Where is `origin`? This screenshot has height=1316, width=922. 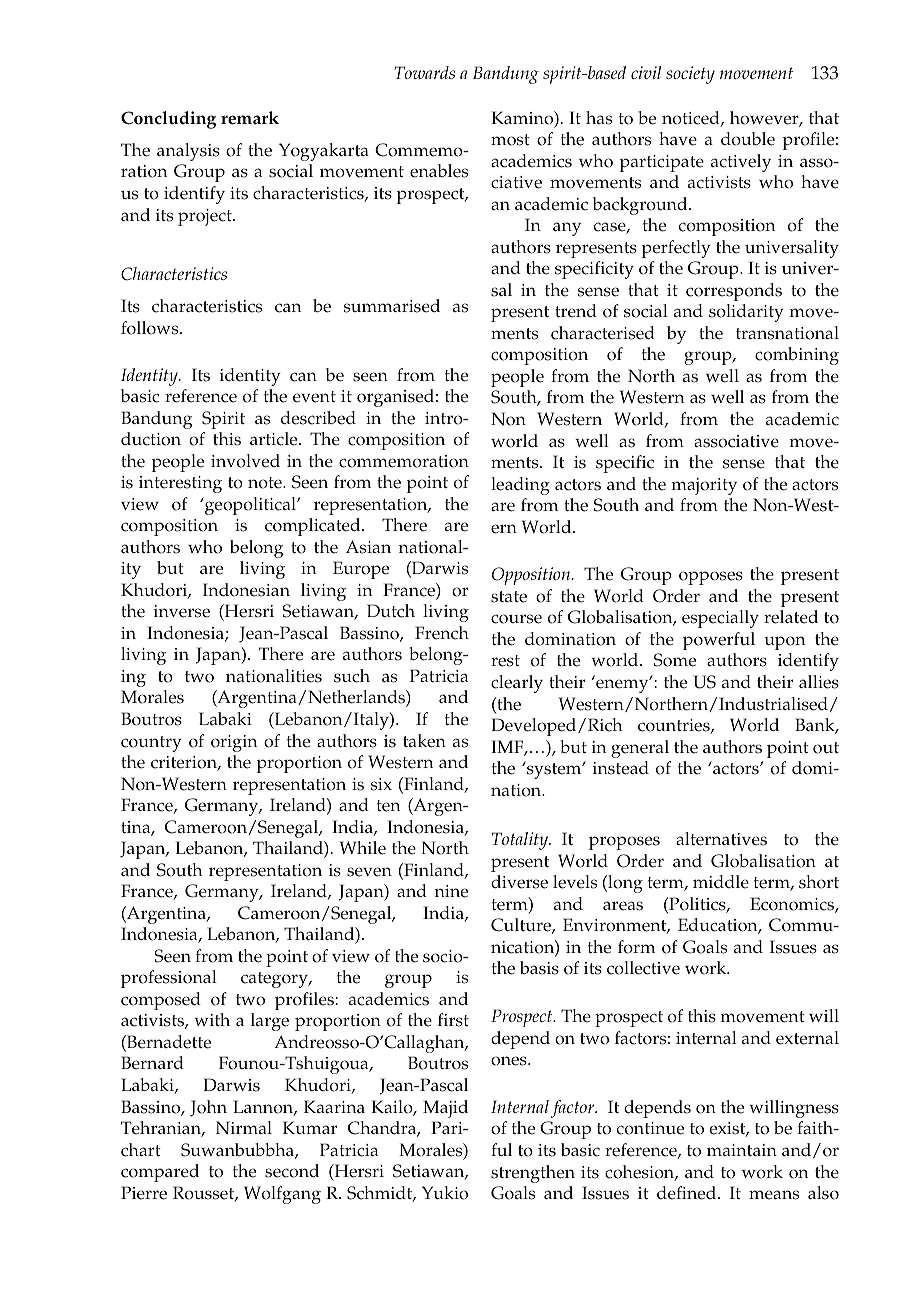
origin is located at coordinates (234, 743).
